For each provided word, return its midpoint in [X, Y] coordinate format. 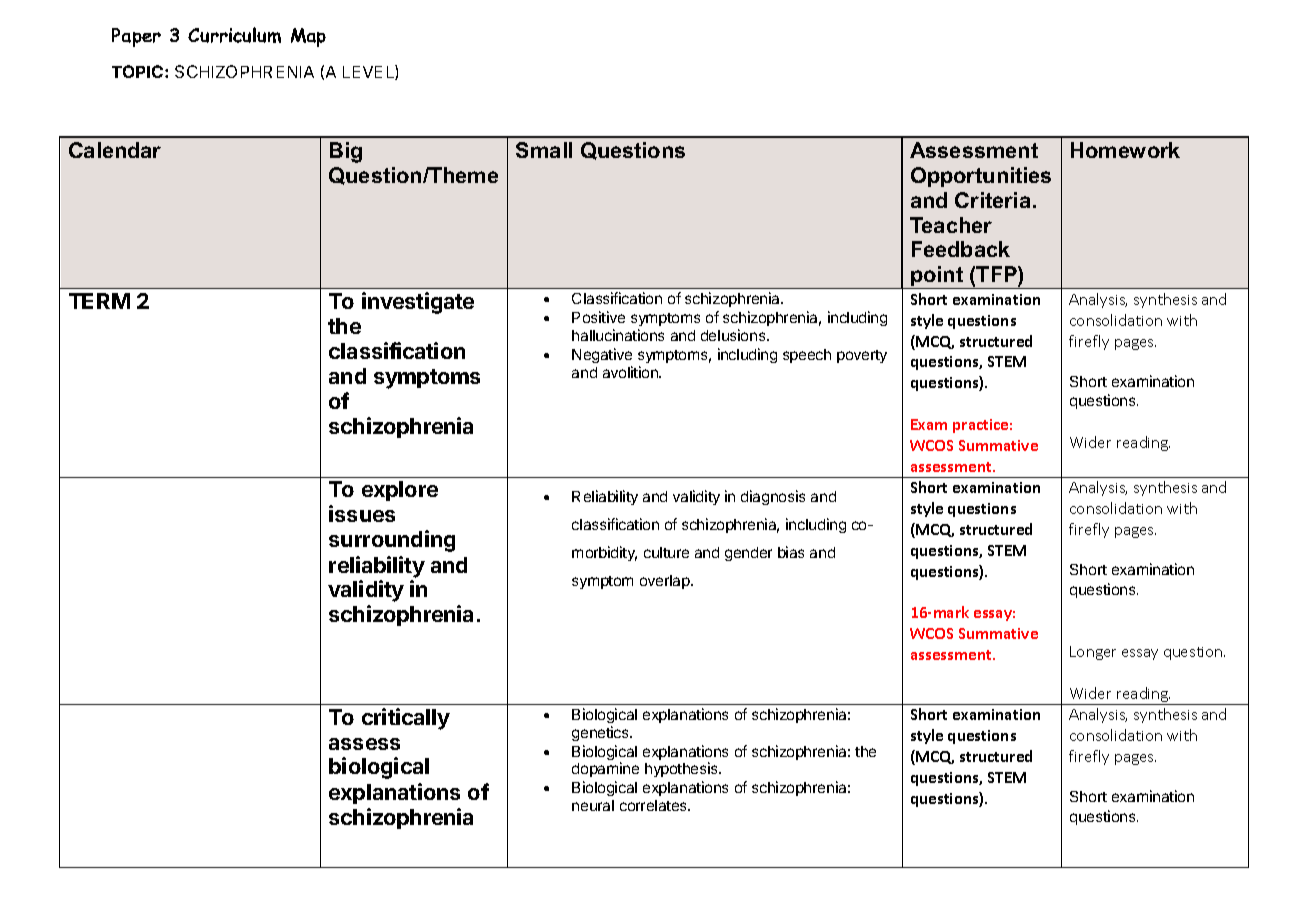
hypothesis [682, 769]
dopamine [605, 769]
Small [544, 150]
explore [400, 491]
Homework [1125, 150]
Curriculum [234, 35]
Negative [602, 357]
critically [406, 719]
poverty [862, 356]
